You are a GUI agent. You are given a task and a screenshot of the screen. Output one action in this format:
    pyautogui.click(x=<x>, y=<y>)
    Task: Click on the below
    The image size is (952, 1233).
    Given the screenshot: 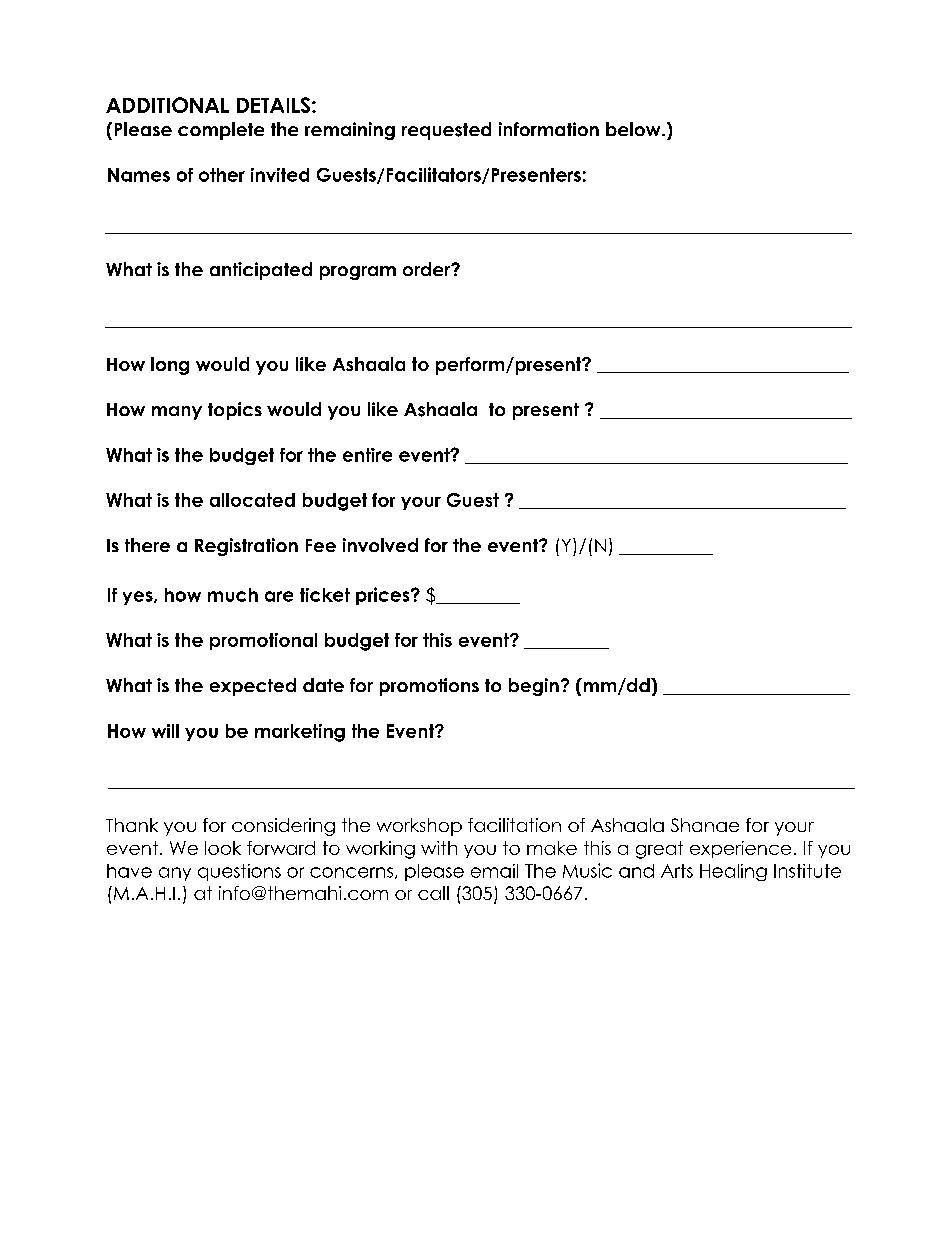 What is the action you would take?
    pyautogui.click(x=634, y=129)
